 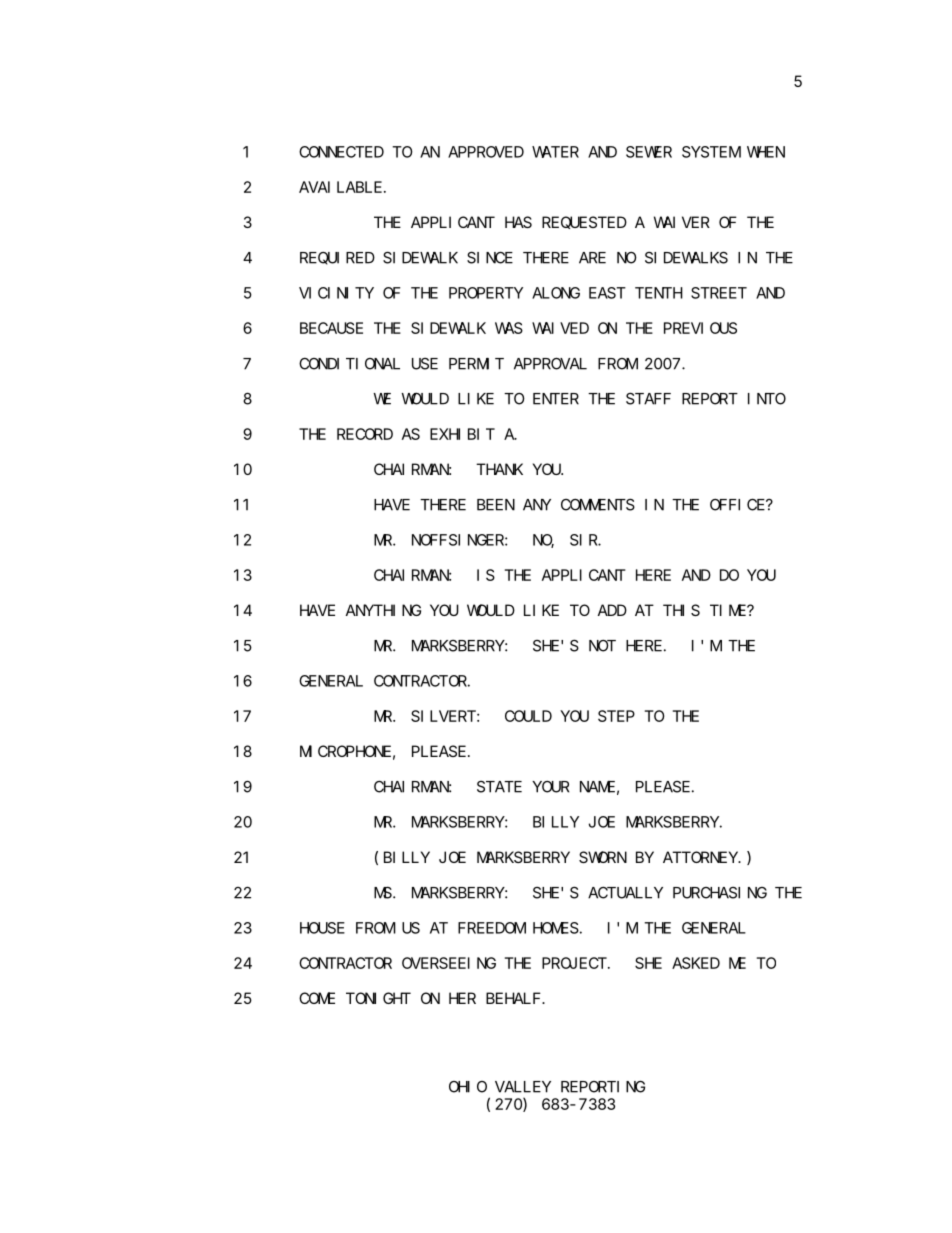 I want to click on WAIVER, so click(x=682, y=222).
